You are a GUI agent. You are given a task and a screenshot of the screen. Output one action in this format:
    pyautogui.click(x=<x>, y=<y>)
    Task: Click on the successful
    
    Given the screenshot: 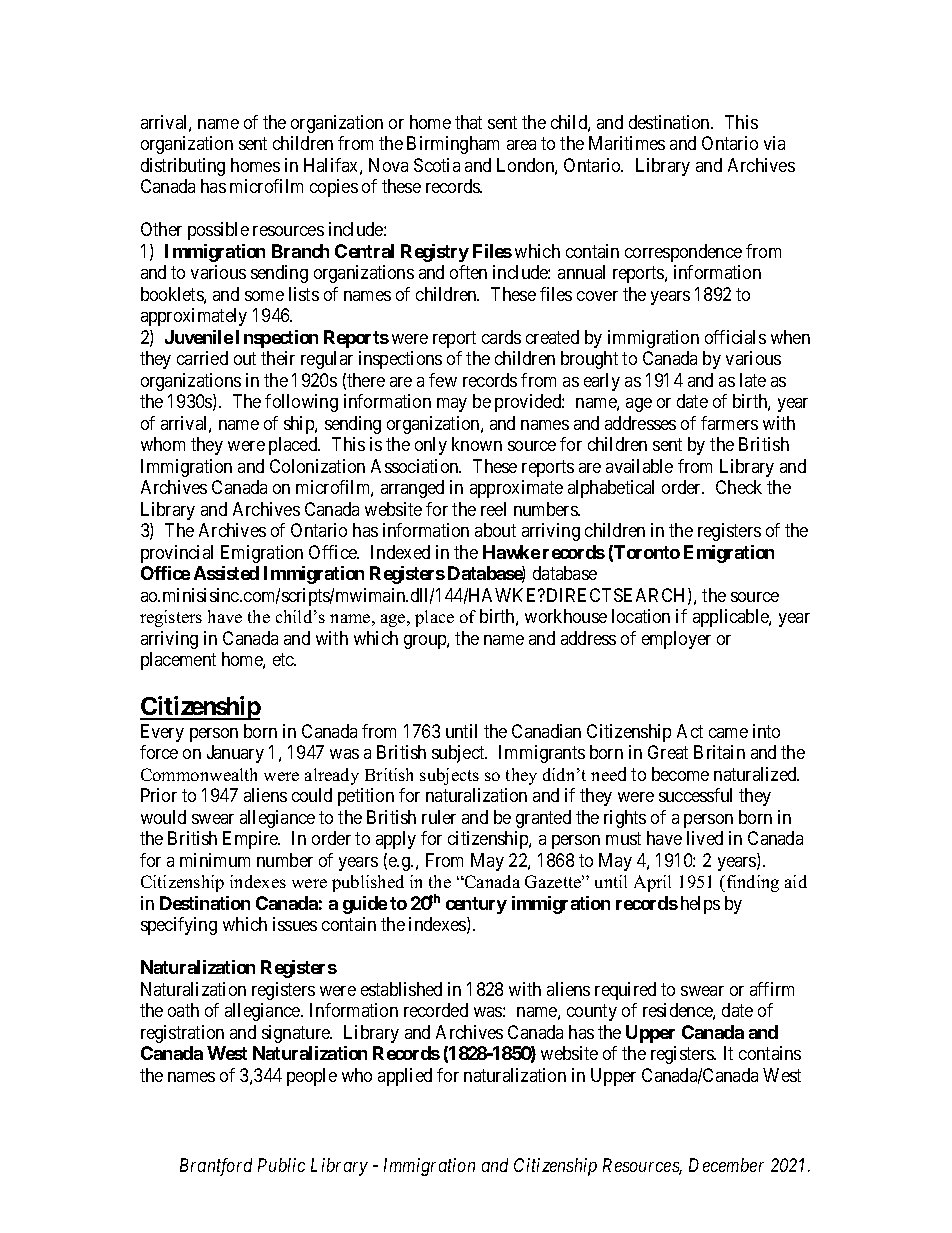 What is the action you would take?
    pyautogui.click(x=695, y=795)
